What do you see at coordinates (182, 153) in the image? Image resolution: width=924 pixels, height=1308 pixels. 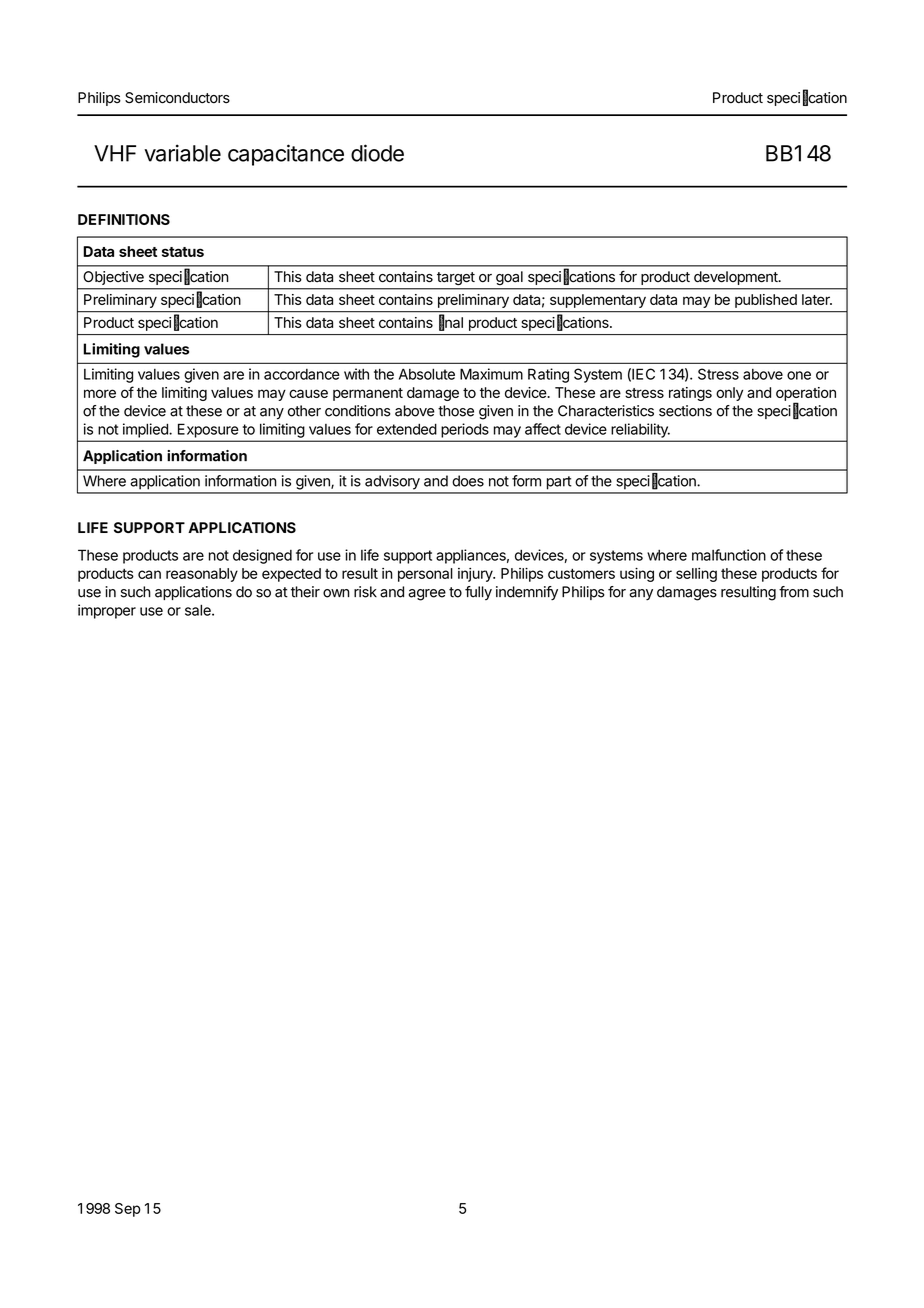 I see `variable` at bounding box center [182, 153].
